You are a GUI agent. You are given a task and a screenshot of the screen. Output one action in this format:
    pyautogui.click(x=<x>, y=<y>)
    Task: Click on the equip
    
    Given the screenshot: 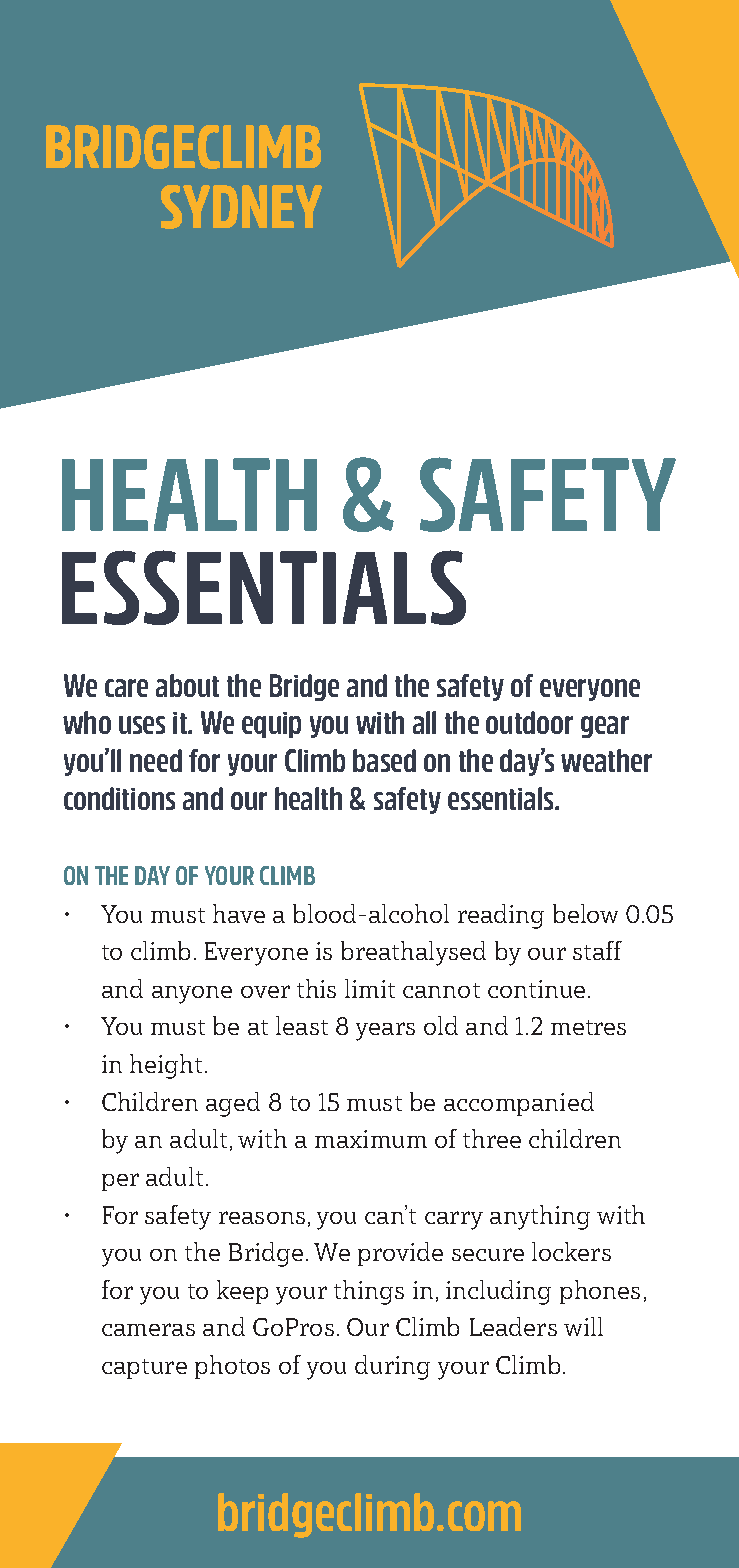 What is the action you would take?
    pyautogui.click(x=271, y=725)
